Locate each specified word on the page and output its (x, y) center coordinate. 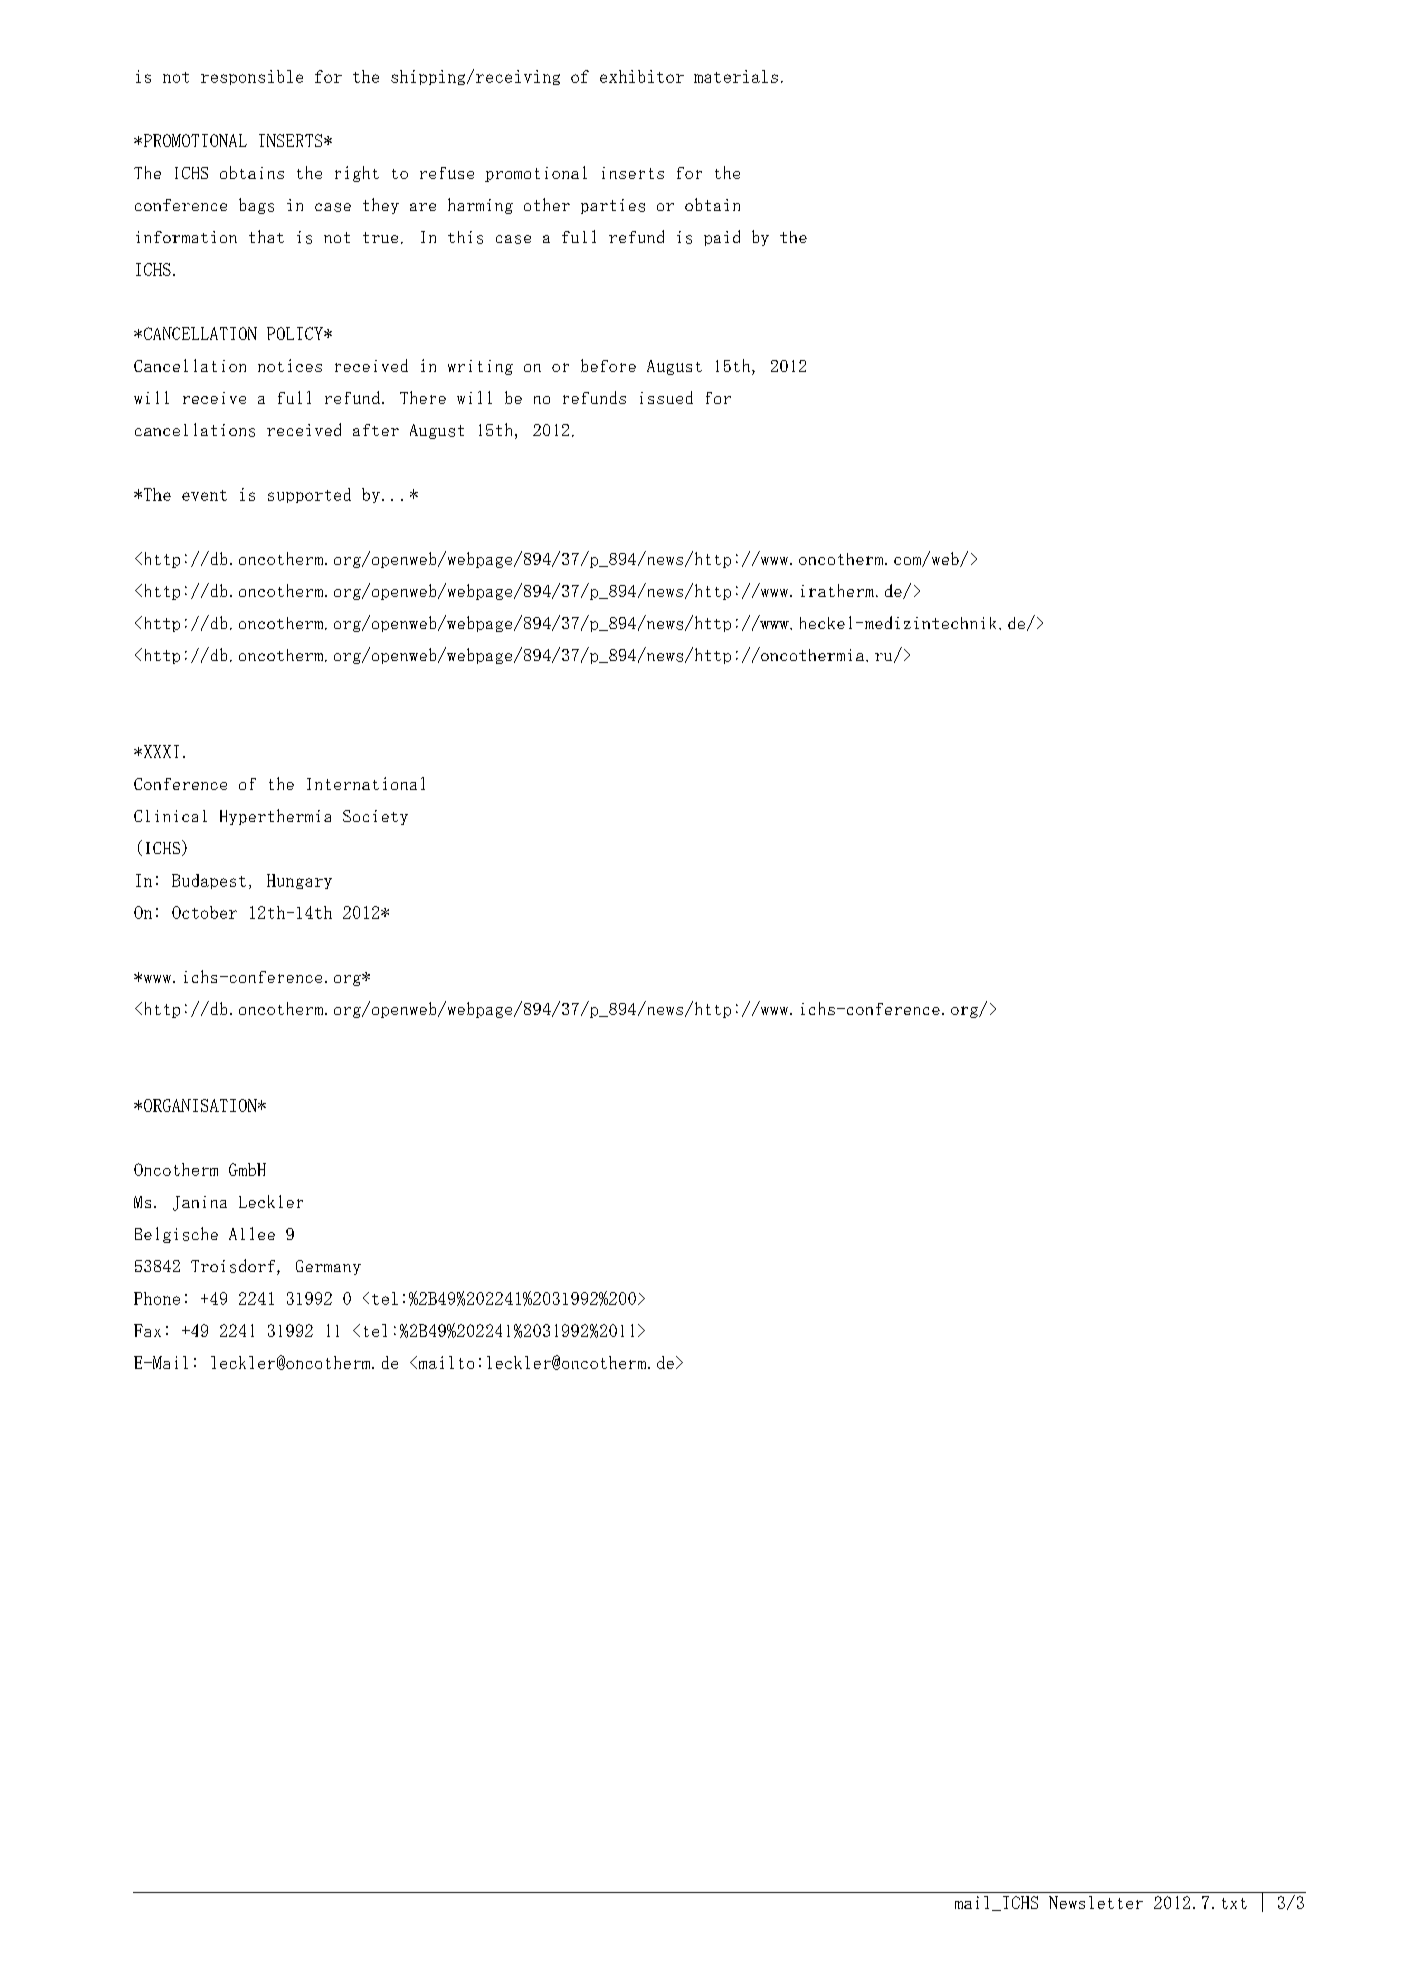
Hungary (299, 881)
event (204, 495)
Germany (328, 1267)
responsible (252, 77)
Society (375, 817)
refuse (447, 173)
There (423, 397)
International (366, 783)
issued (666, 397)
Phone (157, 1298)
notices (290, 365)
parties (613, 206)
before (608, 365)
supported (309, 495)
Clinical (170, 816)
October (204, 912)
